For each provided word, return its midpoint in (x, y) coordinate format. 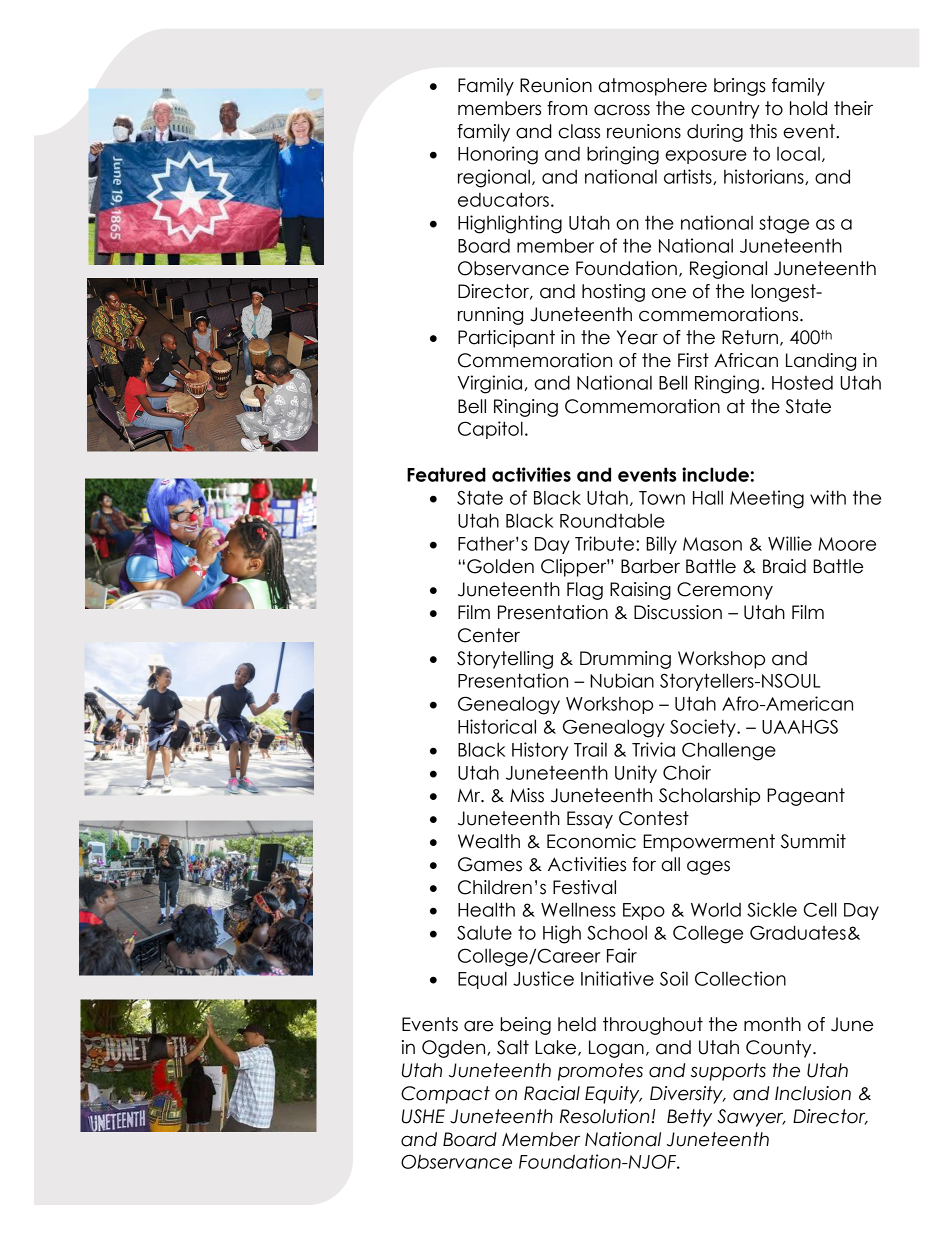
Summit (813, 841)
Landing (821, 362)
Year (637, 337)
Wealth (489, 841)
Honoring (498, 155)
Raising (640, 591)
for (644, 864)
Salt (513, 1047)
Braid (784, 566)
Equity (613, 1095)
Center (489, 635)
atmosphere (653, 87)
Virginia (491, 384)
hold (808, 108)
